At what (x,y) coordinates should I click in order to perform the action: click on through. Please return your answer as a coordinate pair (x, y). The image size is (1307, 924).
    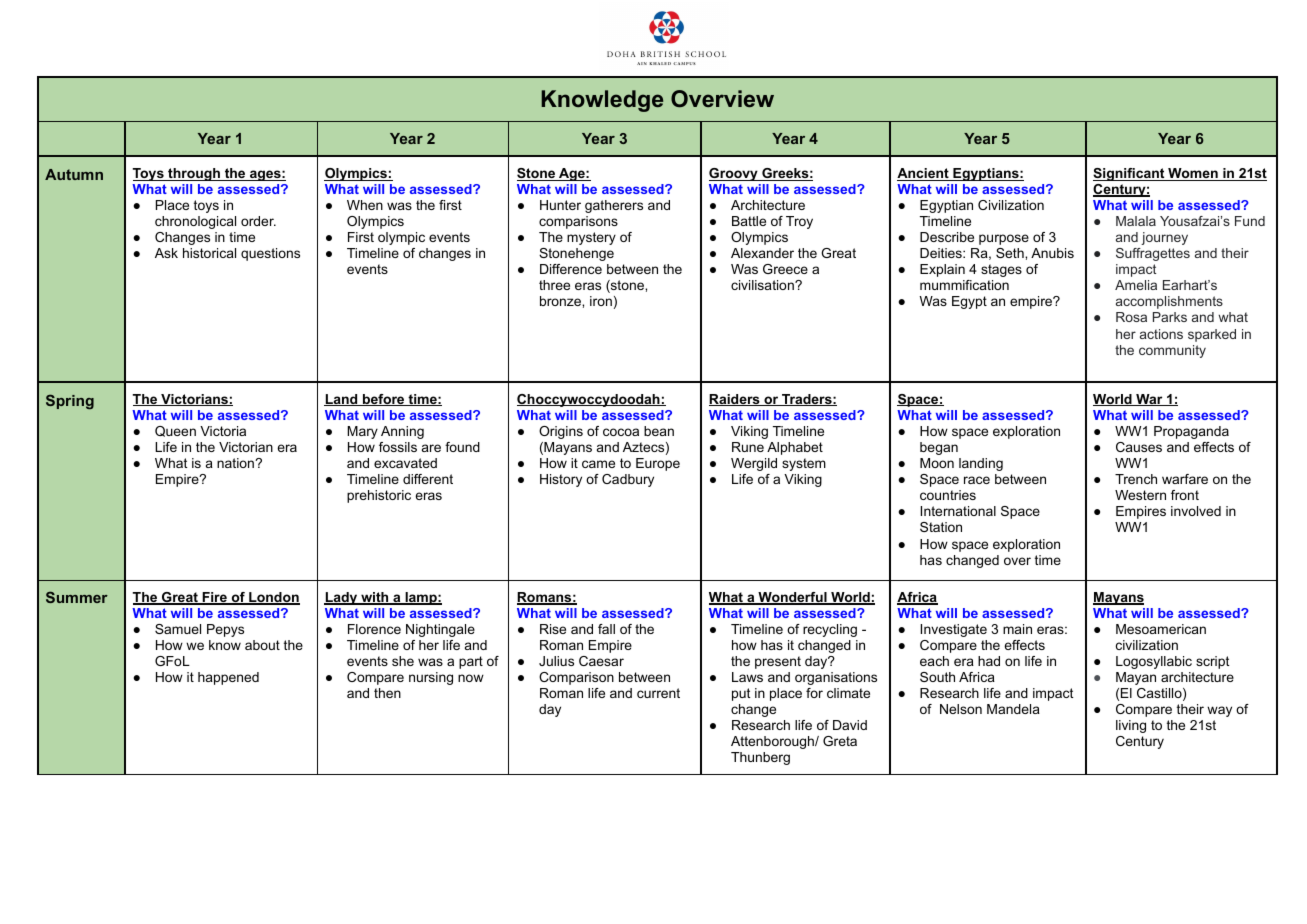
    Looking at the image, I should click on (194, 174).
